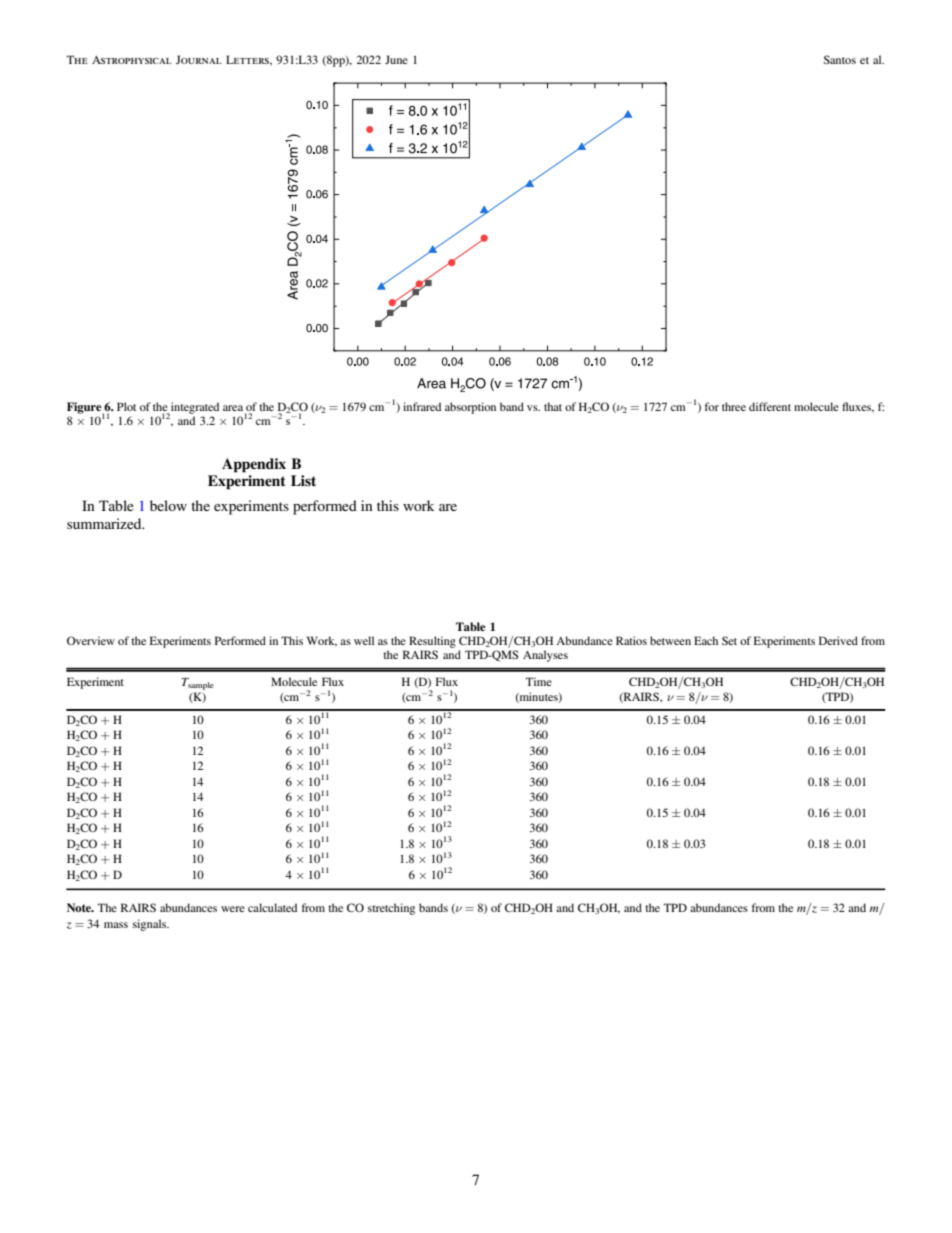  I want to click on Journal, so click(199, 59).
